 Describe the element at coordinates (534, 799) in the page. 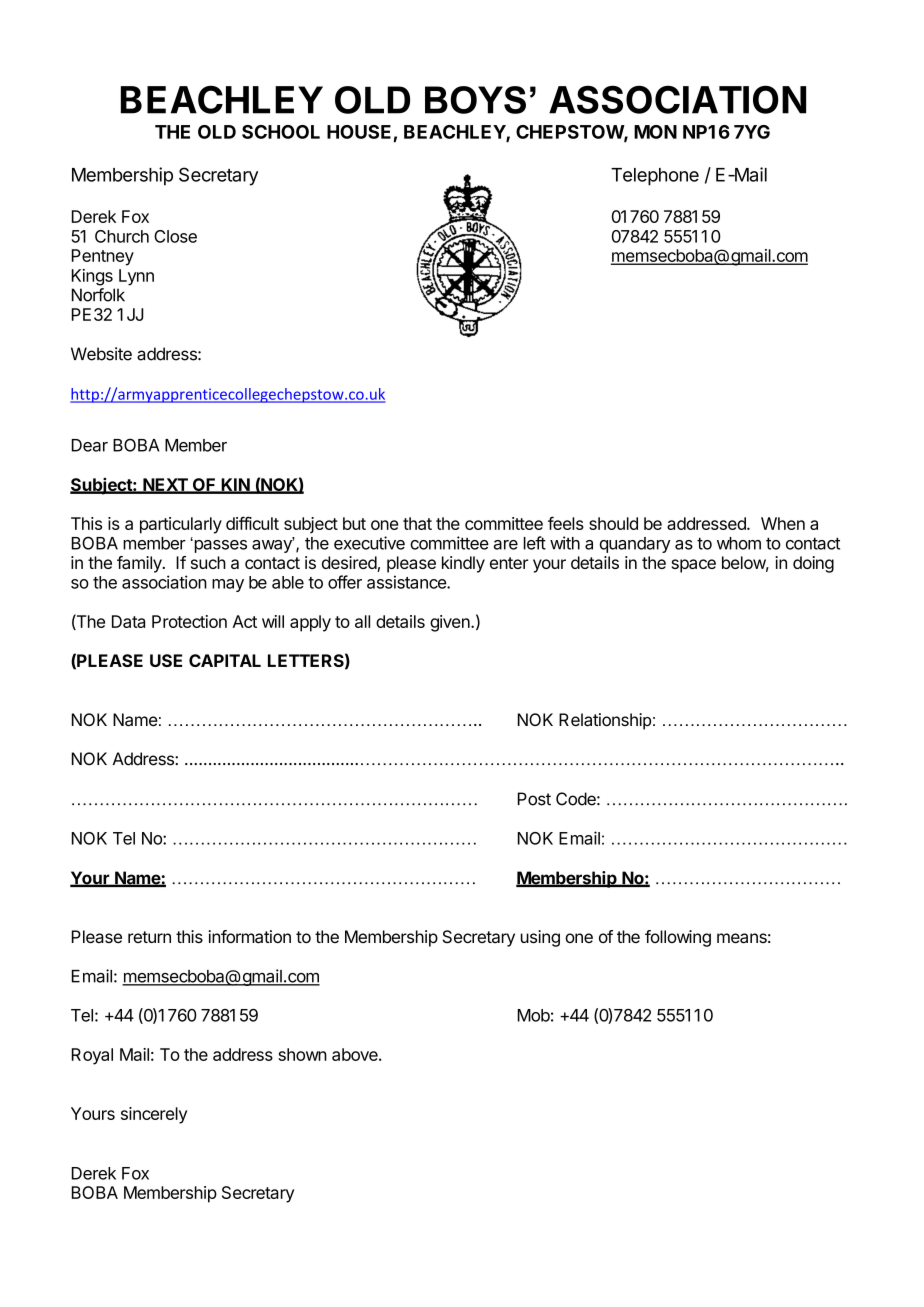

I see `Post` at that location.
